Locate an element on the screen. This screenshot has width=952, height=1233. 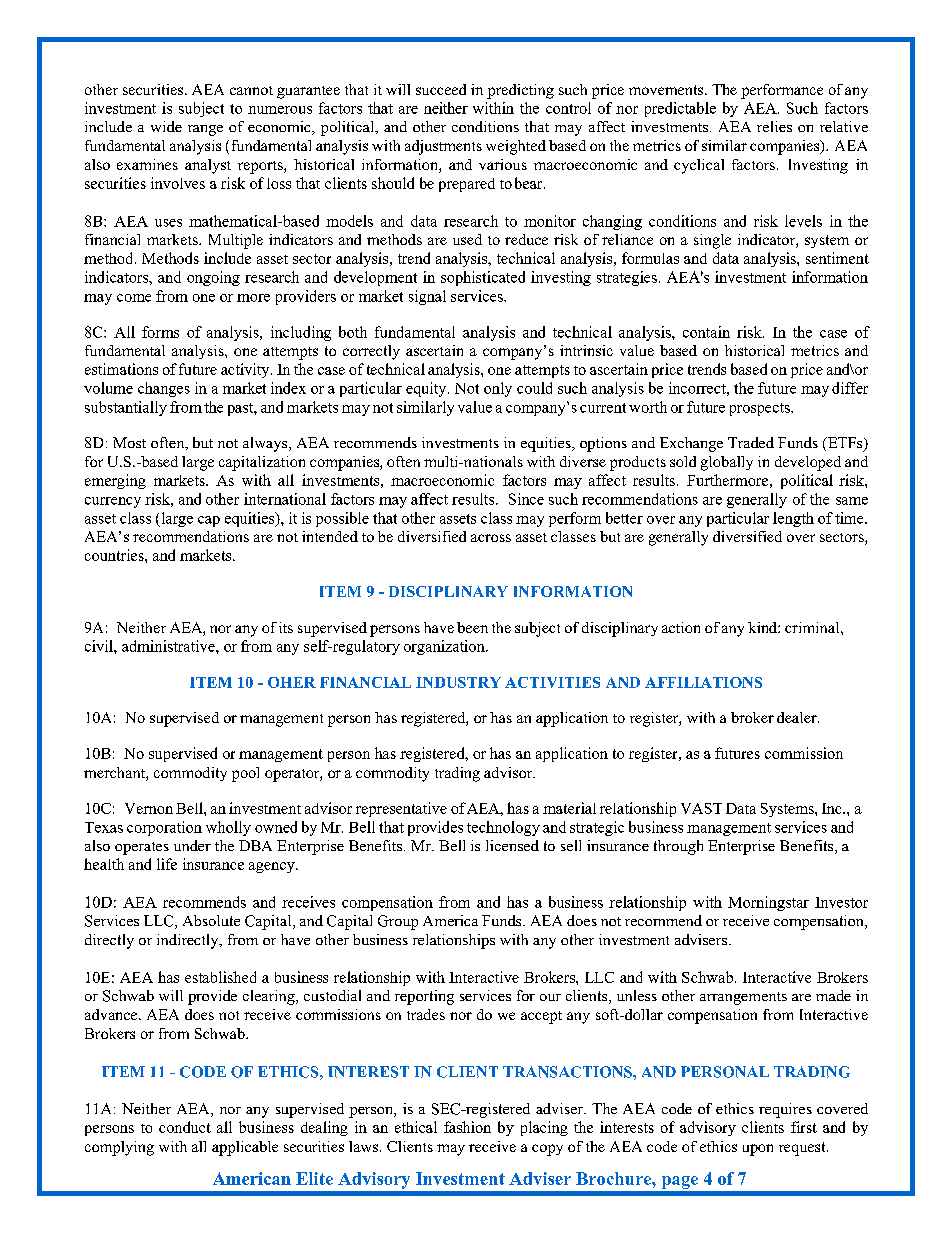
conduct is located at coordinates (185, 1127).
